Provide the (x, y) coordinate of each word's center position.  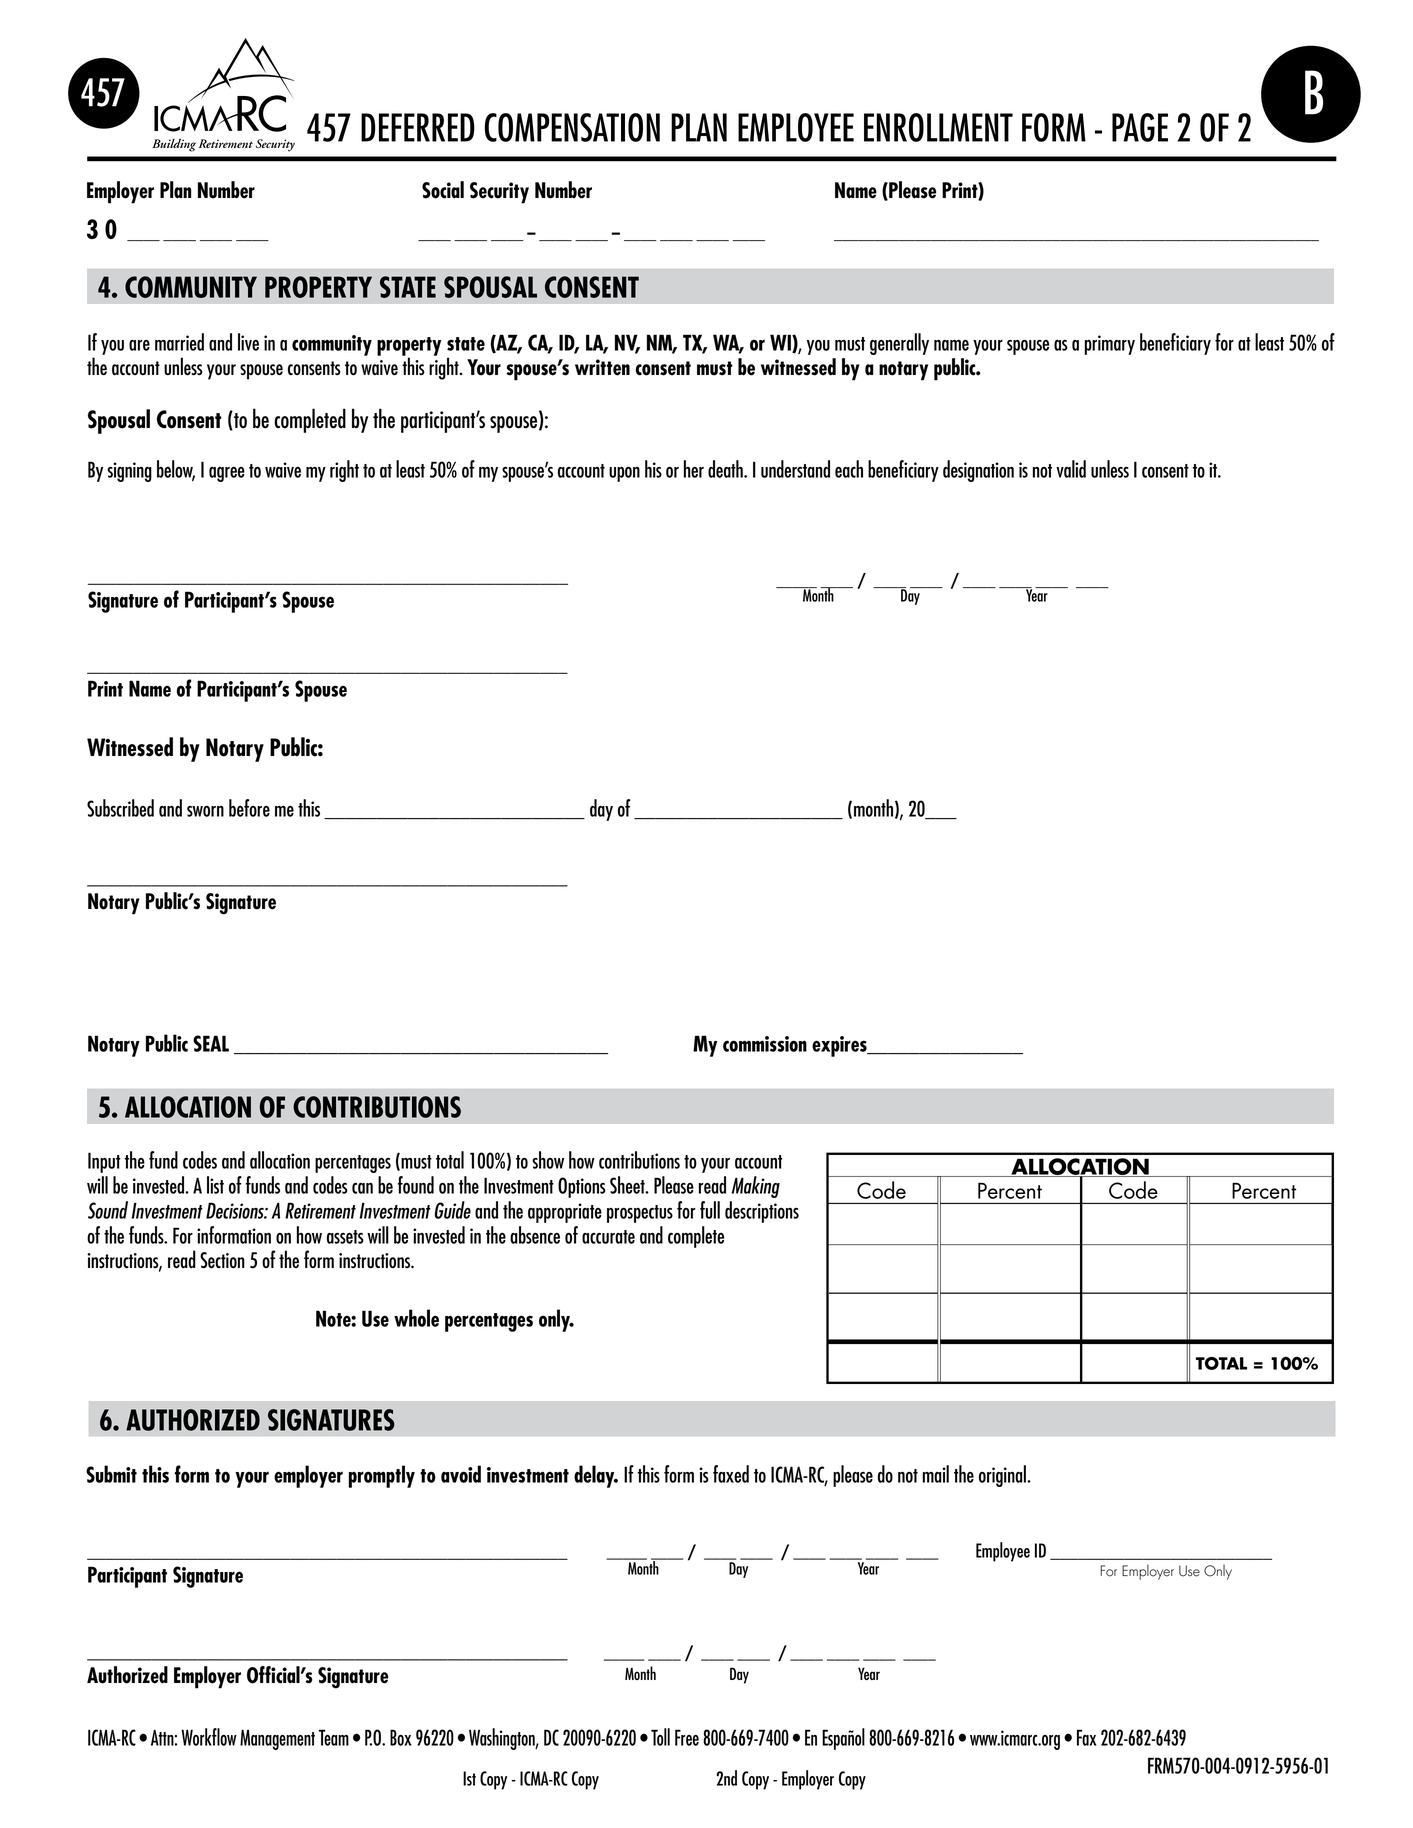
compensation (572, 127)
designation (978, 471)
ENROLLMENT (938, 127)
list (215, 1185)
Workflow (209, 1737)
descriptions (762, 1212)
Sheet (628, 1185)
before (249, 808)
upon (624, 474)
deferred (418, 127)
